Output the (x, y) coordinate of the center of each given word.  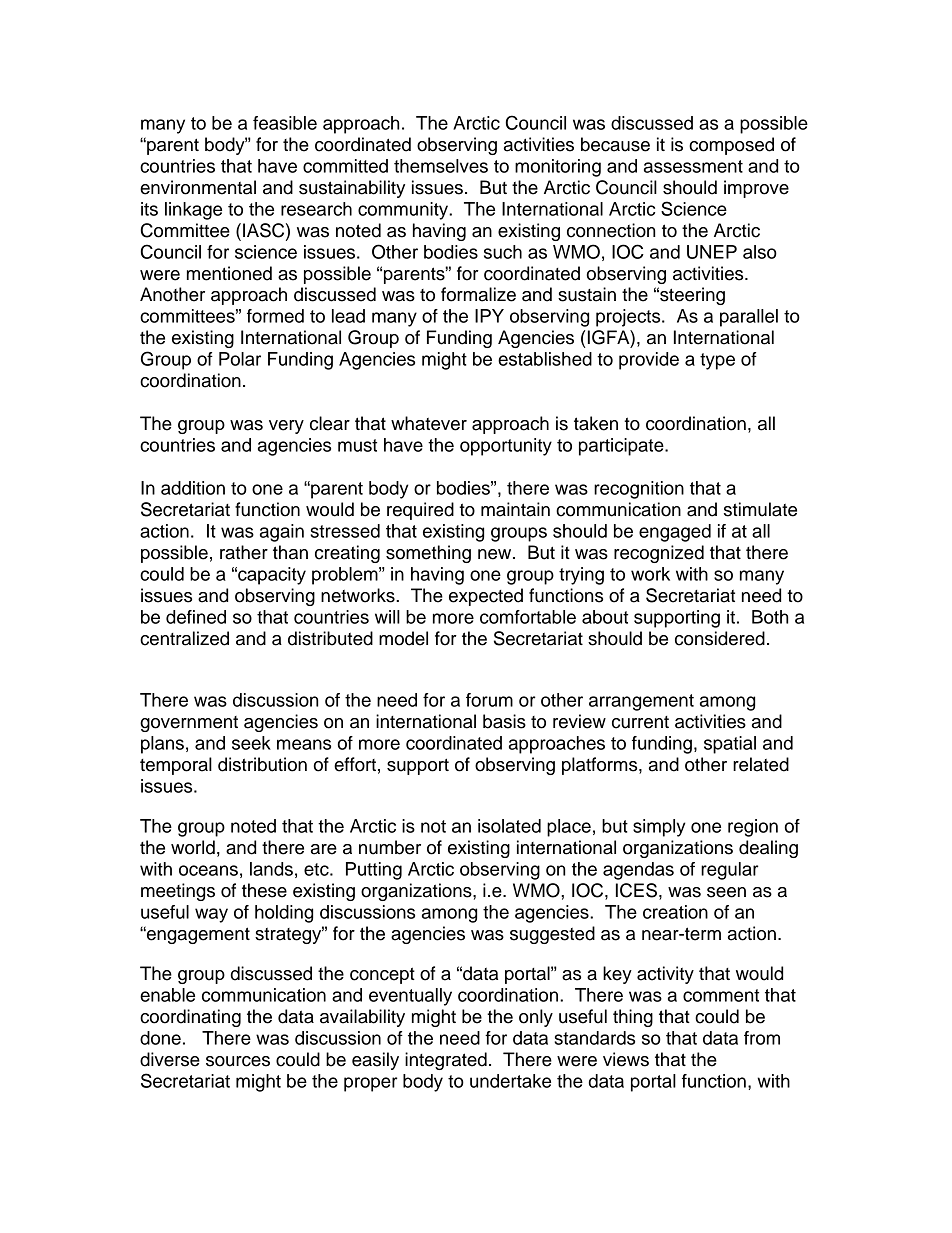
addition (193, 488)
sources (238, 1061)
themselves (441, 166)
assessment (693, 166)
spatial (730, 745)
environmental (198, 187)
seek (251, 743)
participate (622, 447)
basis (504, 721)
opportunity (506, 447)
